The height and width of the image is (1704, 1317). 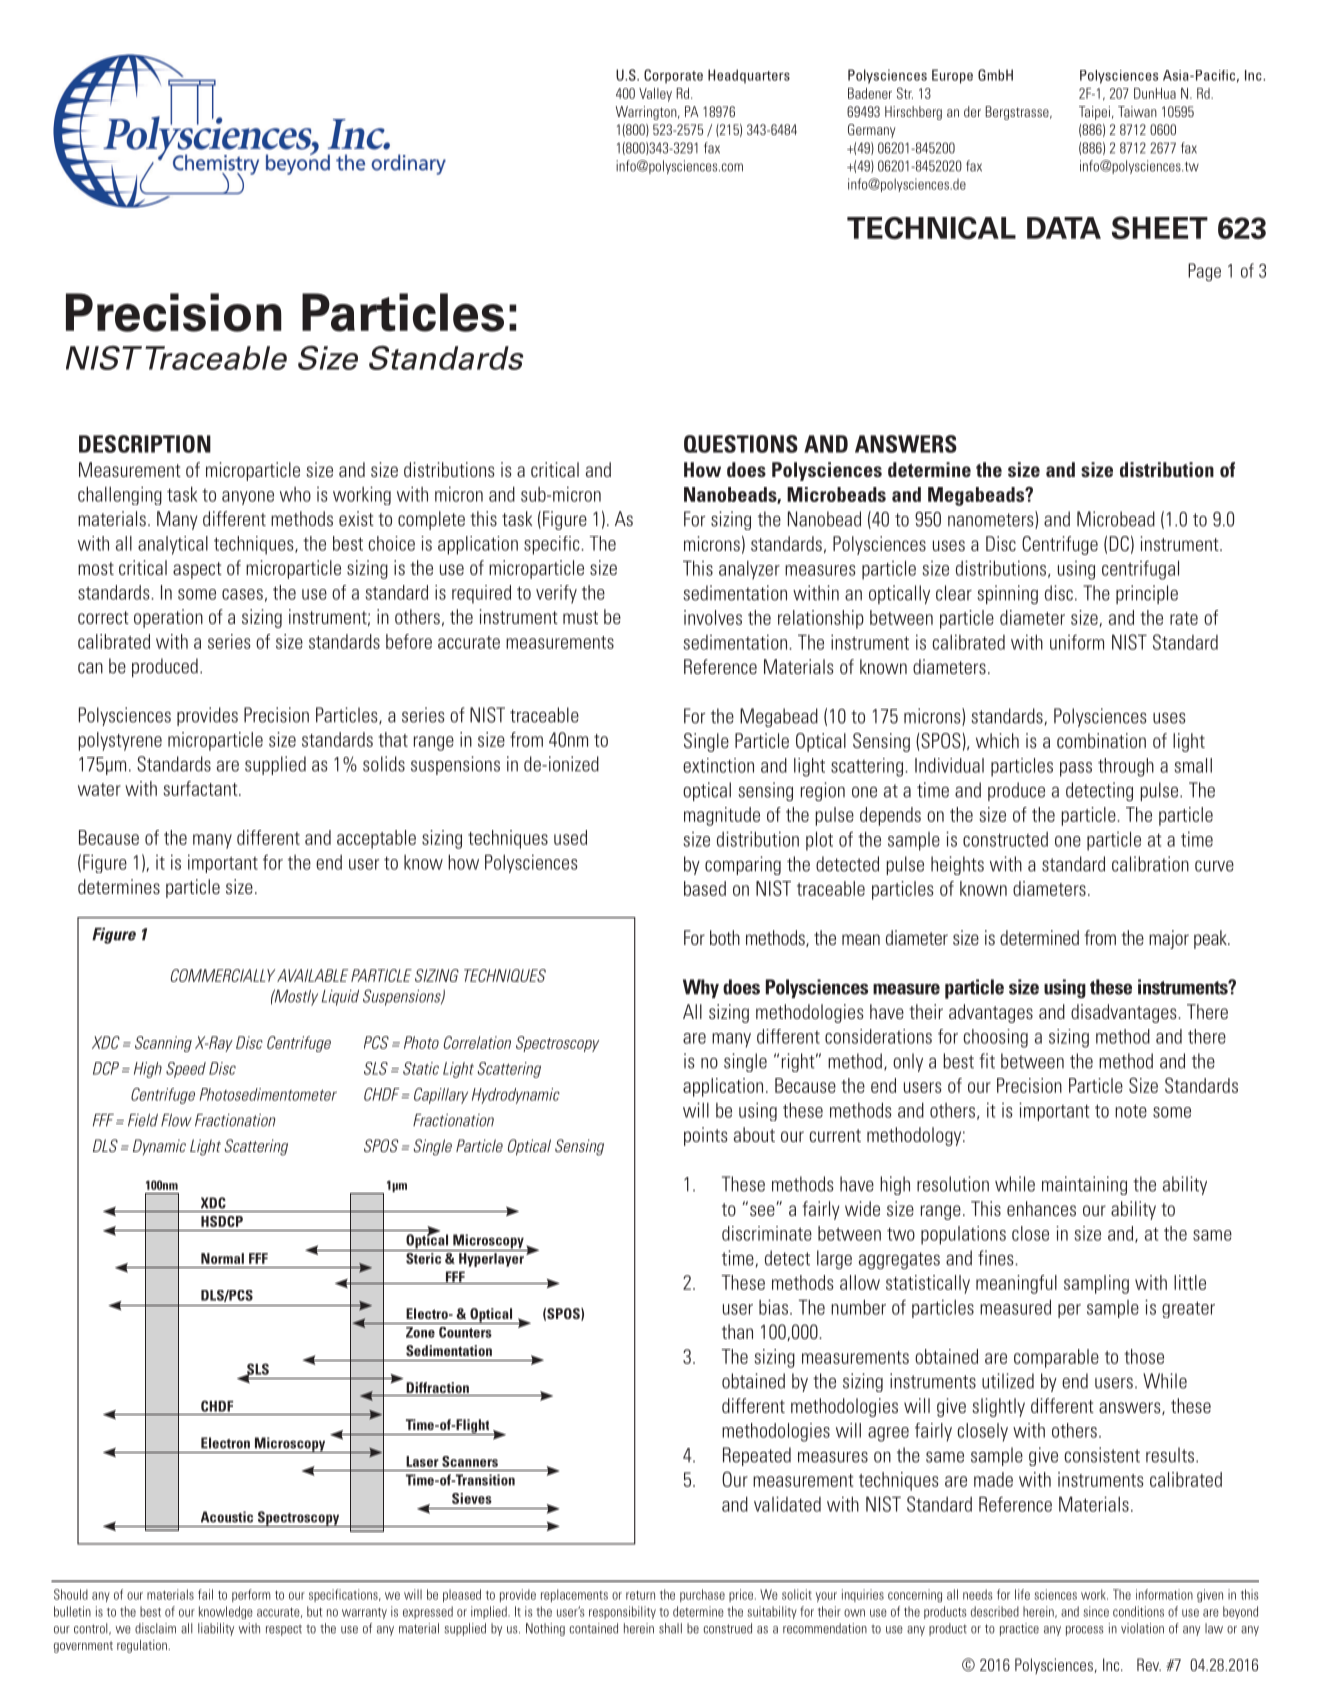 What do you see at coordinates (655, 95) in the image?
I see `Valley` at bounding box center [655, 95].
